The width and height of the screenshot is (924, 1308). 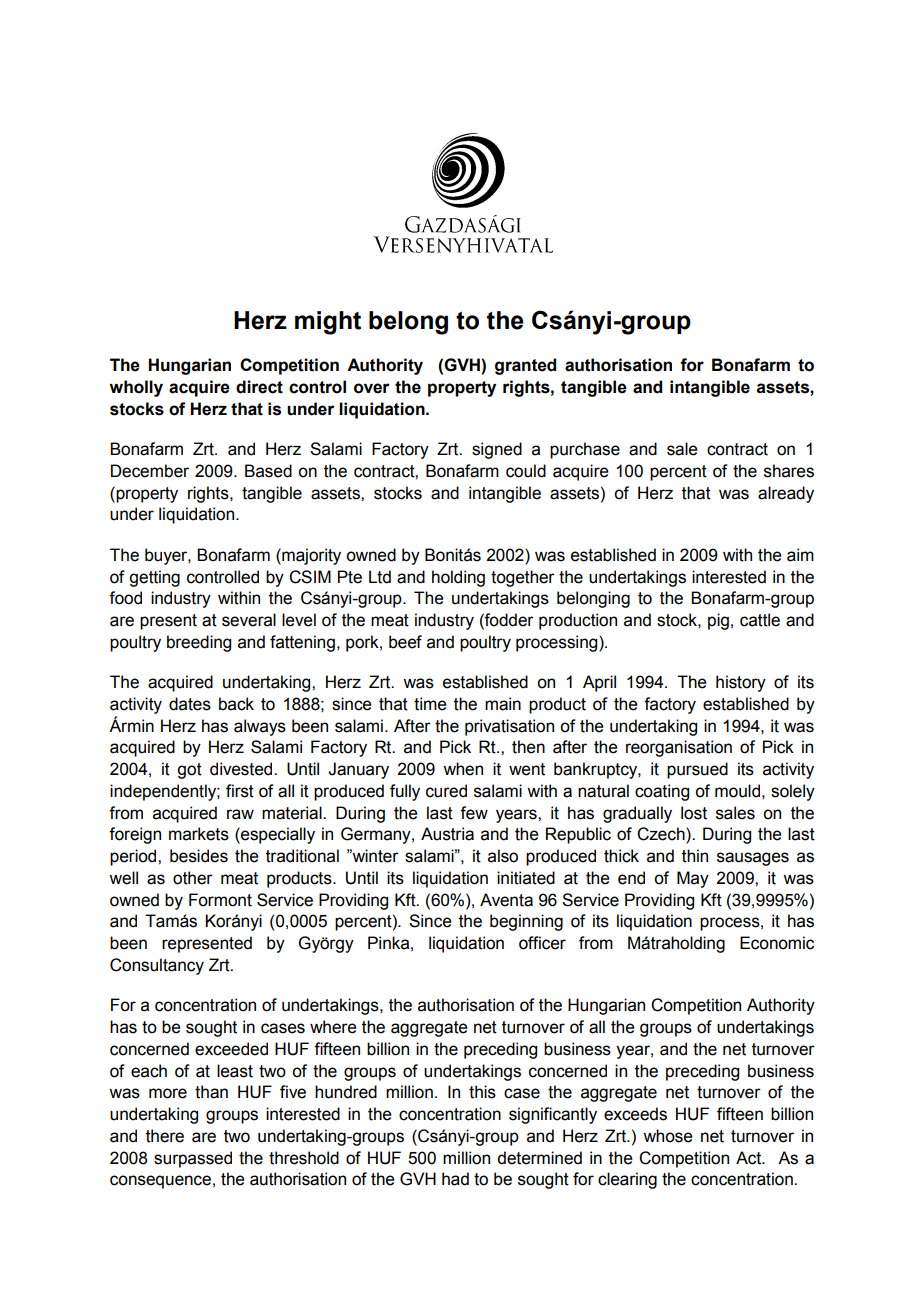 I want to click on had, so click(x=455, y=1179).
